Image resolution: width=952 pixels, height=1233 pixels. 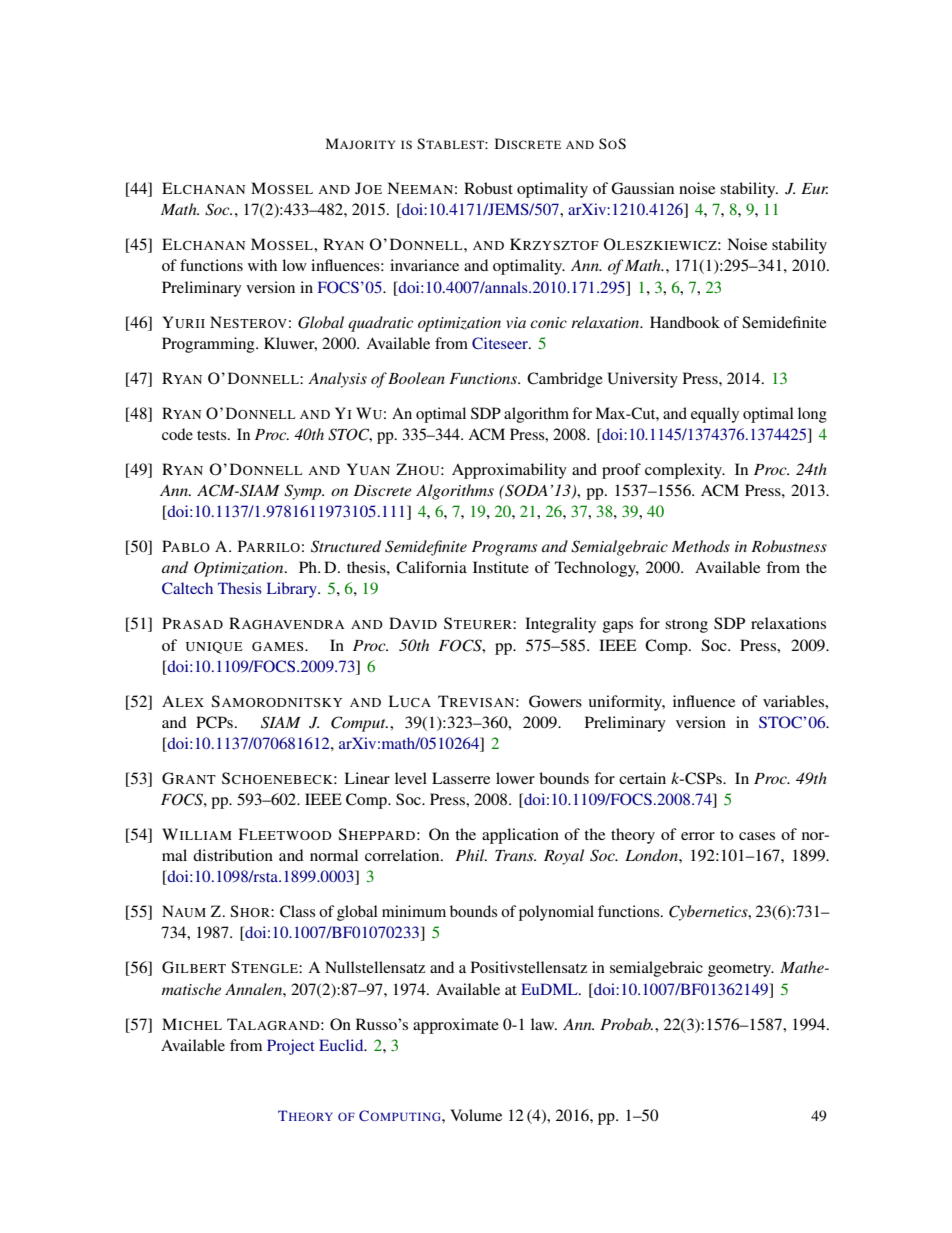 What do you see at coordinates (297, 911) in the document?
I see `Class` at bounding box center [297, 911].
